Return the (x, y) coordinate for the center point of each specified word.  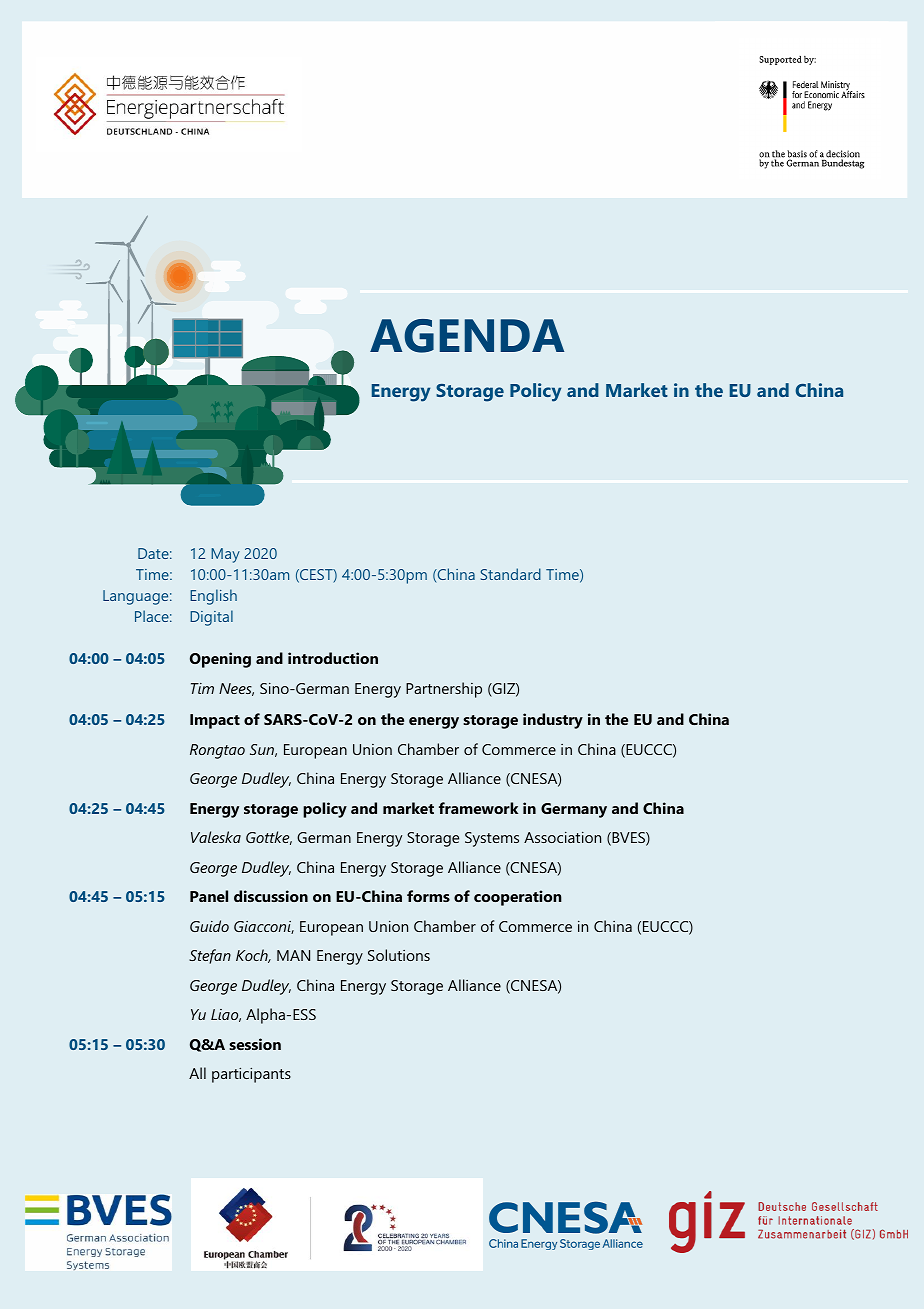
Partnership (444, 690)
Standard (511, 574)
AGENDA (467, 336)
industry (553, 721)
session (255, 1044)
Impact (215, 721)
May (225, 555)
